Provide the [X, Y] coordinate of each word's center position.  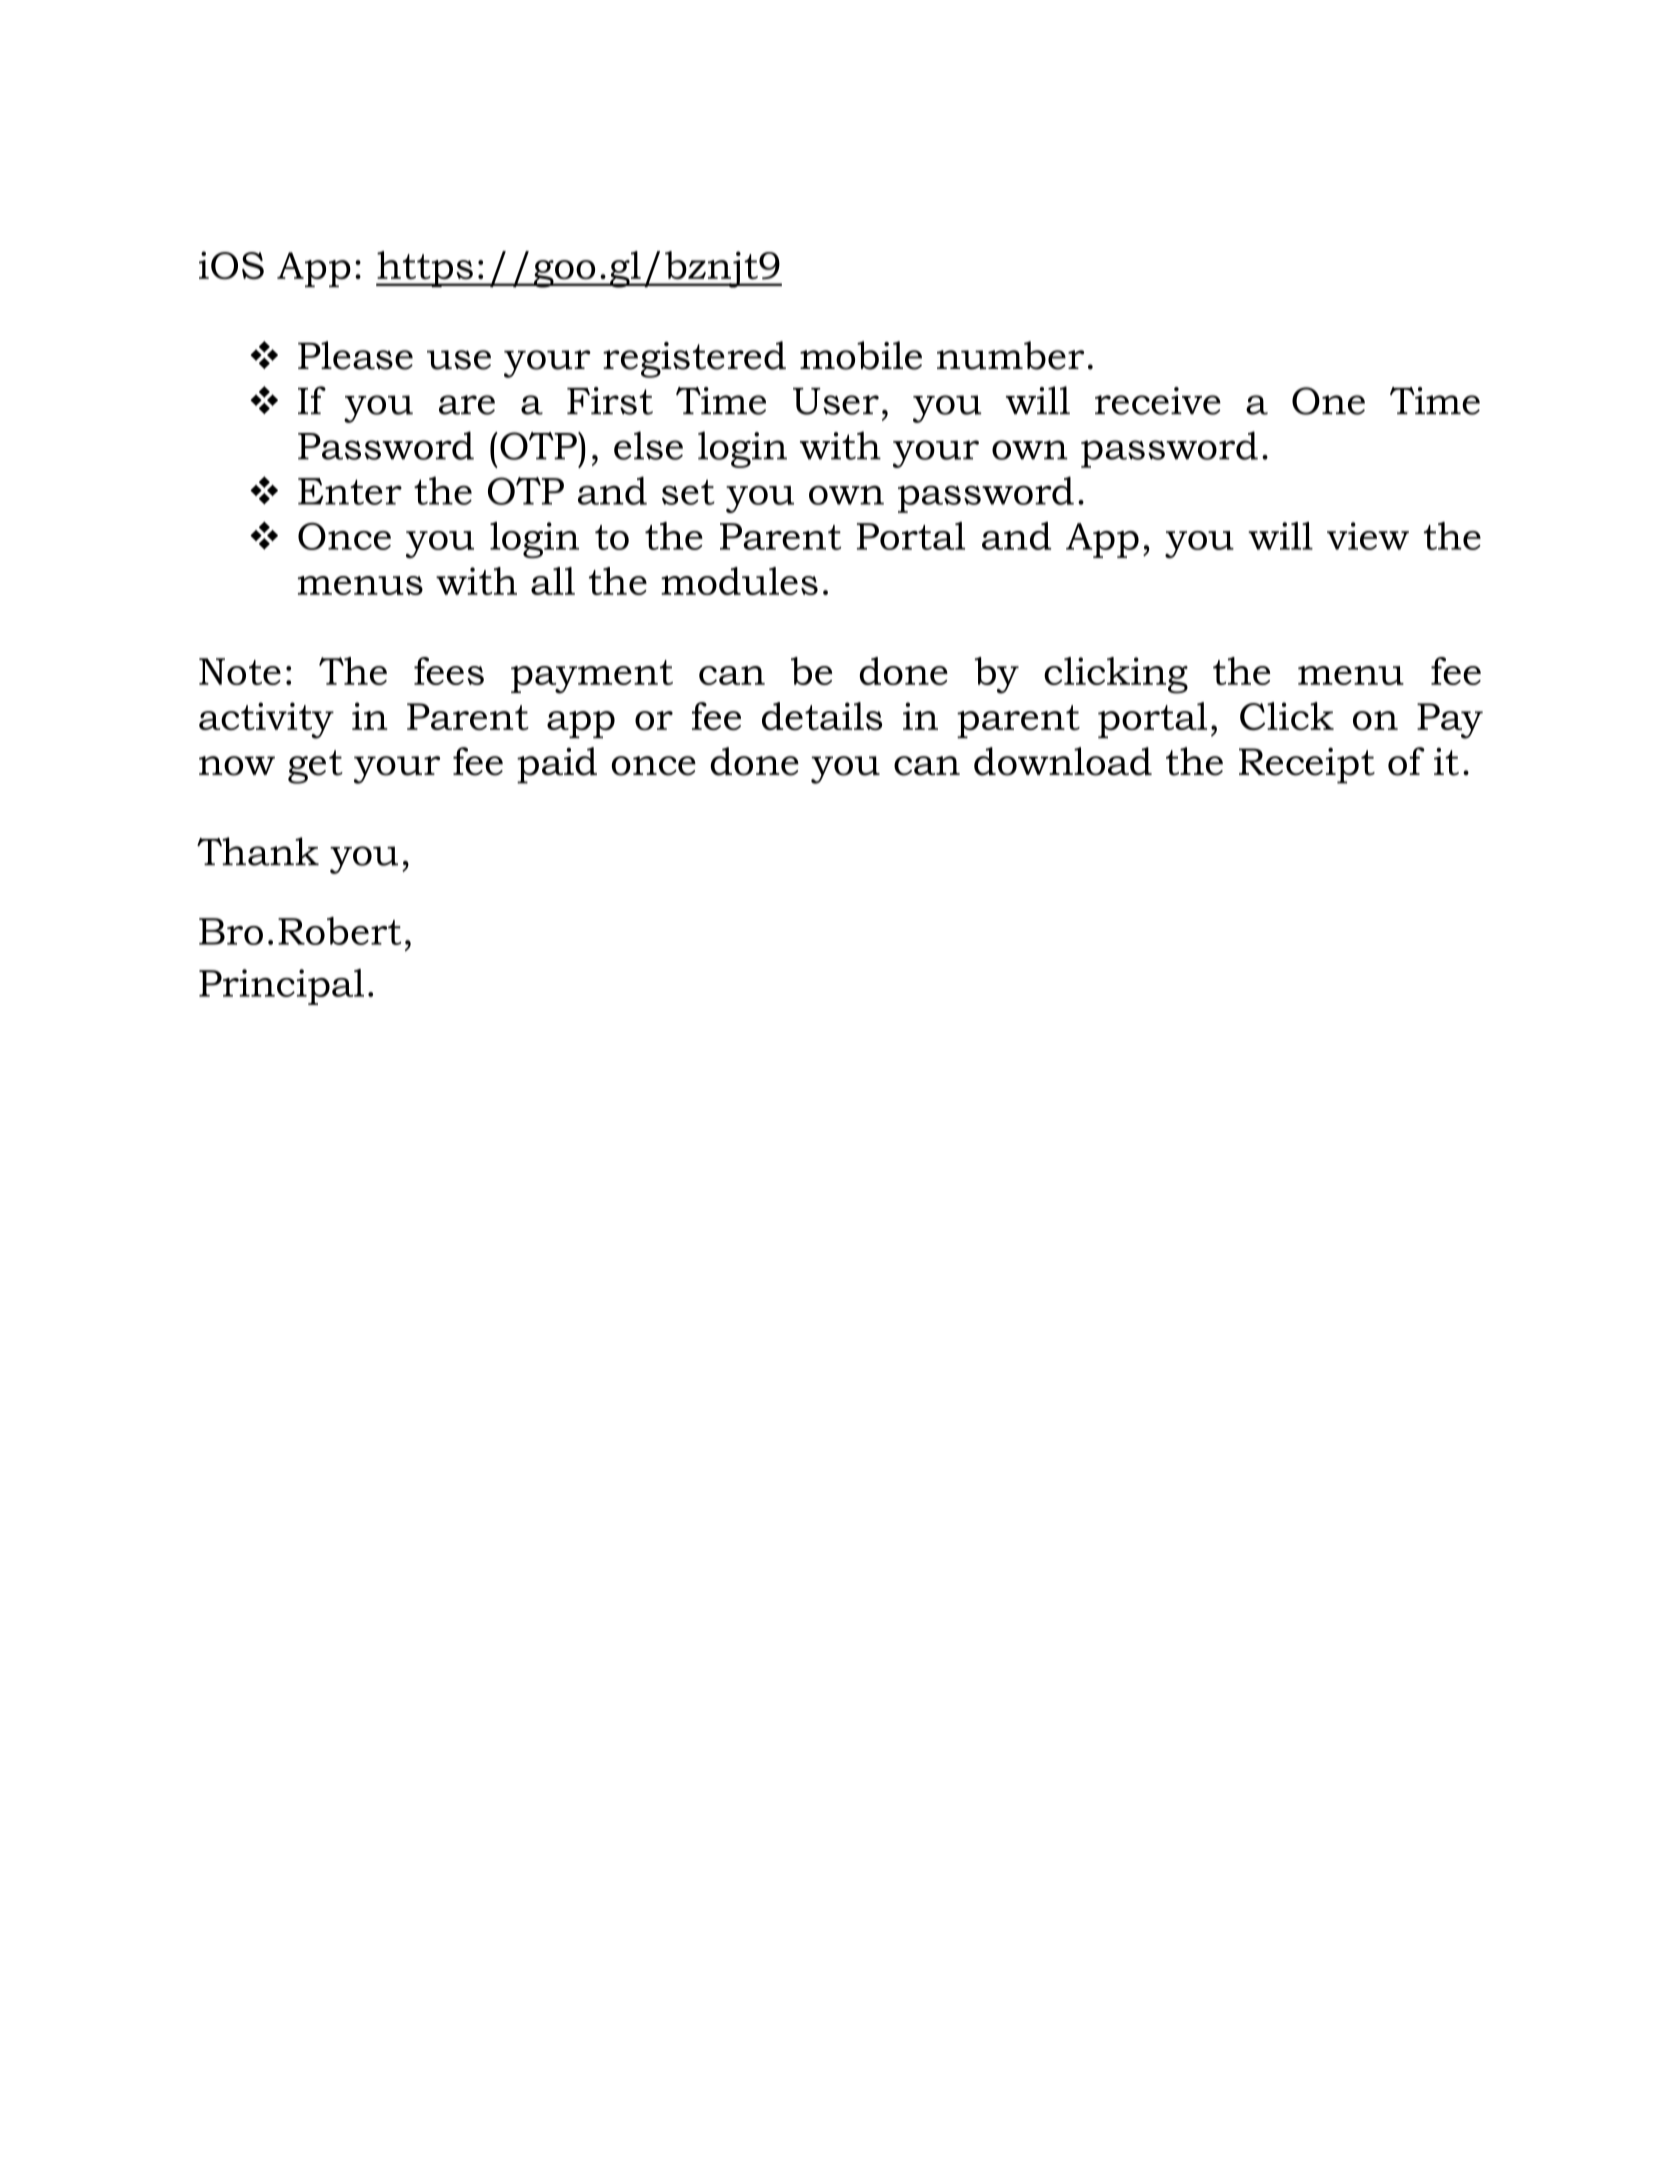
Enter [350, 491]
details [822, 716]
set [688, 492]
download [1063, 761]
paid [557, 765]
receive [1158, 401]
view [1368, 536]
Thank [258, 851]
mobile [861, 355]
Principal [281, 987]
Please [355, 355]
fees [449, 671]
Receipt [1307, 765]
